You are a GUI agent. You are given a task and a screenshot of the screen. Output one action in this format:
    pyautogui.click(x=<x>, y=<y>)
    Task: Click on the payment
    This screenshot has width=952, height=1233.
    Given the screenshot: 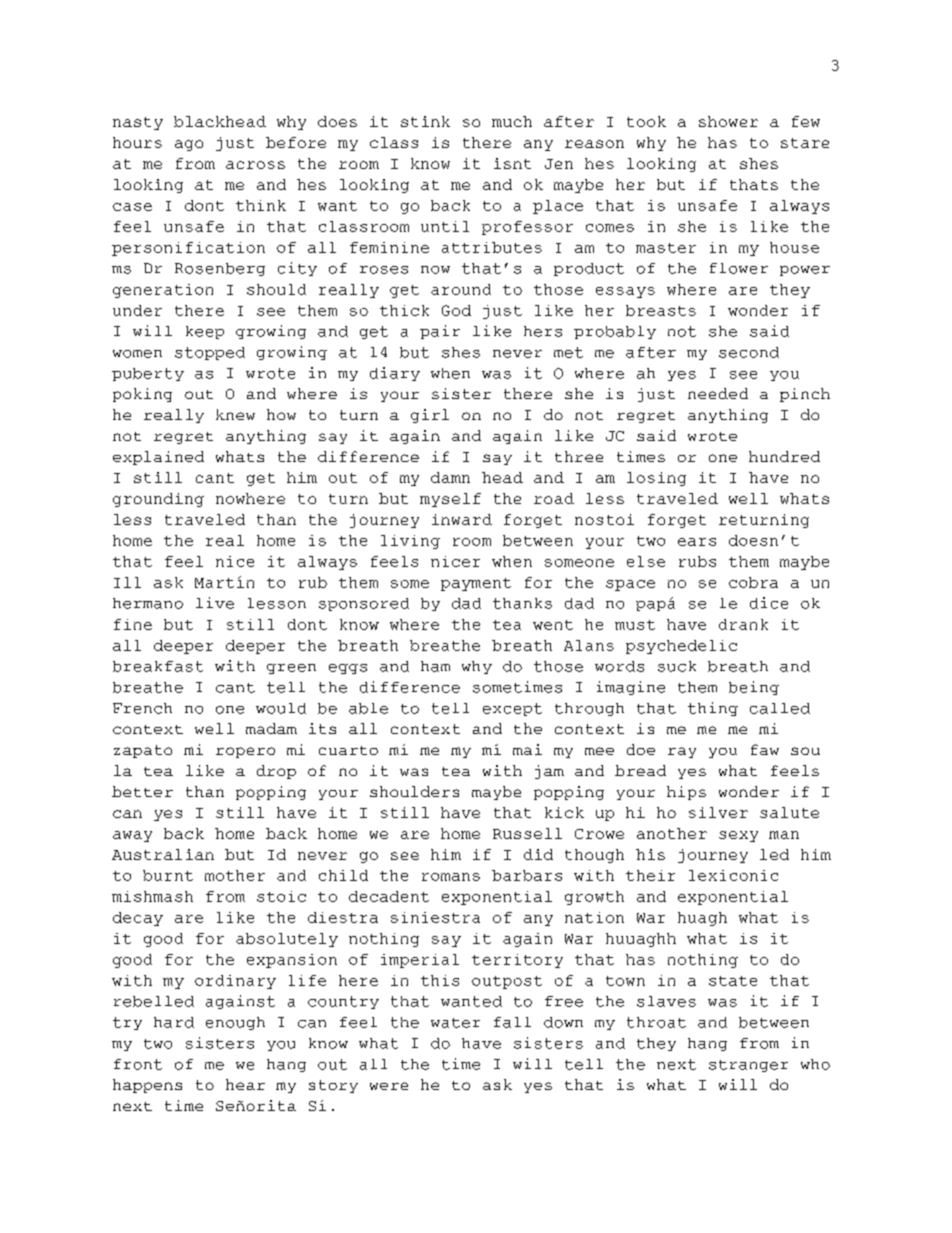 What is the action you would take?
    pyautogui.click(x=476, y=584)
